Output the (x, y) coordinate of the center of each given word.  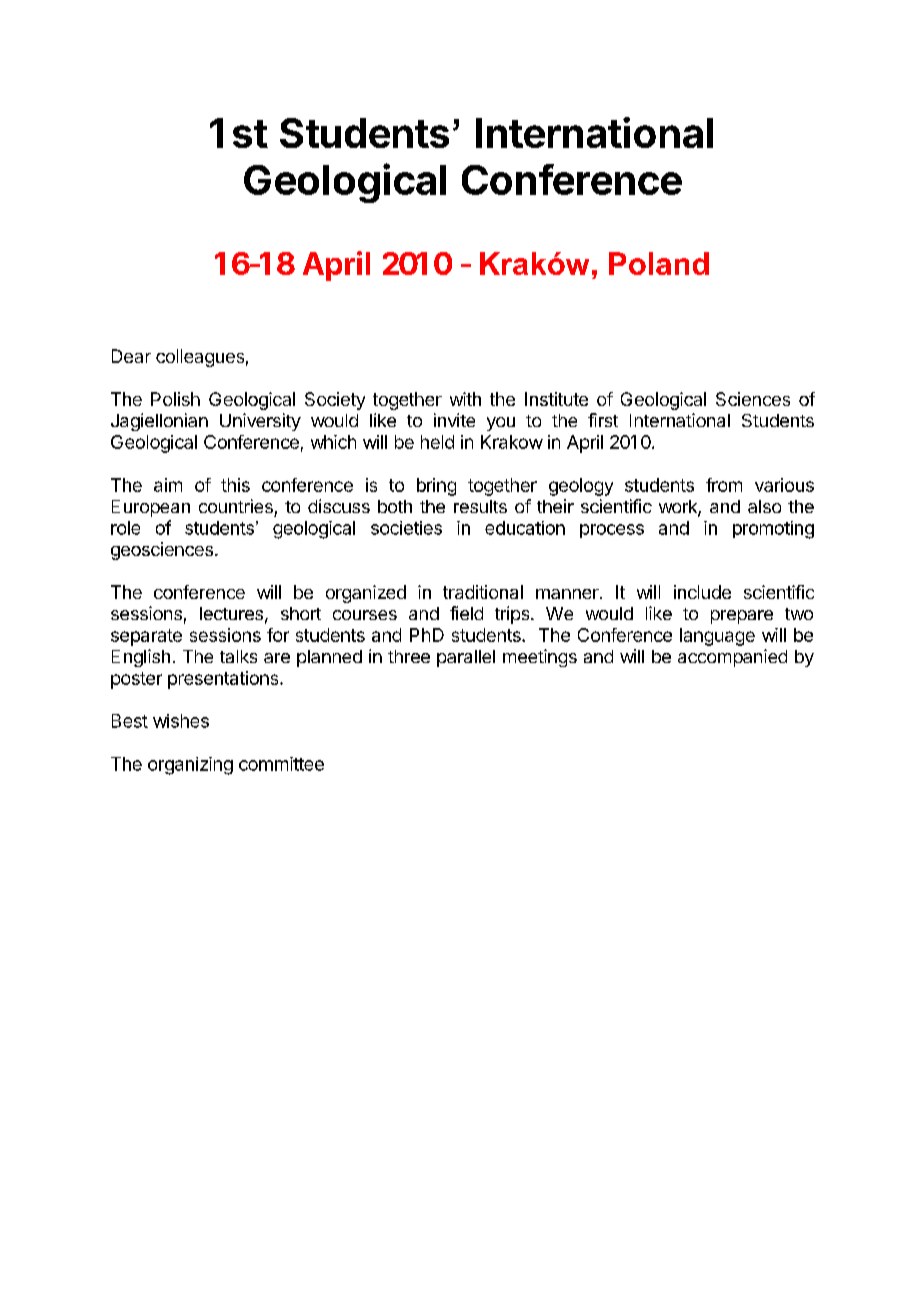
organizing (190, 766)
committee (281, 764)
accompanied (732, 658)
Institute (556, 399)
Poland (659, 263)
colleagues (200, 358)
